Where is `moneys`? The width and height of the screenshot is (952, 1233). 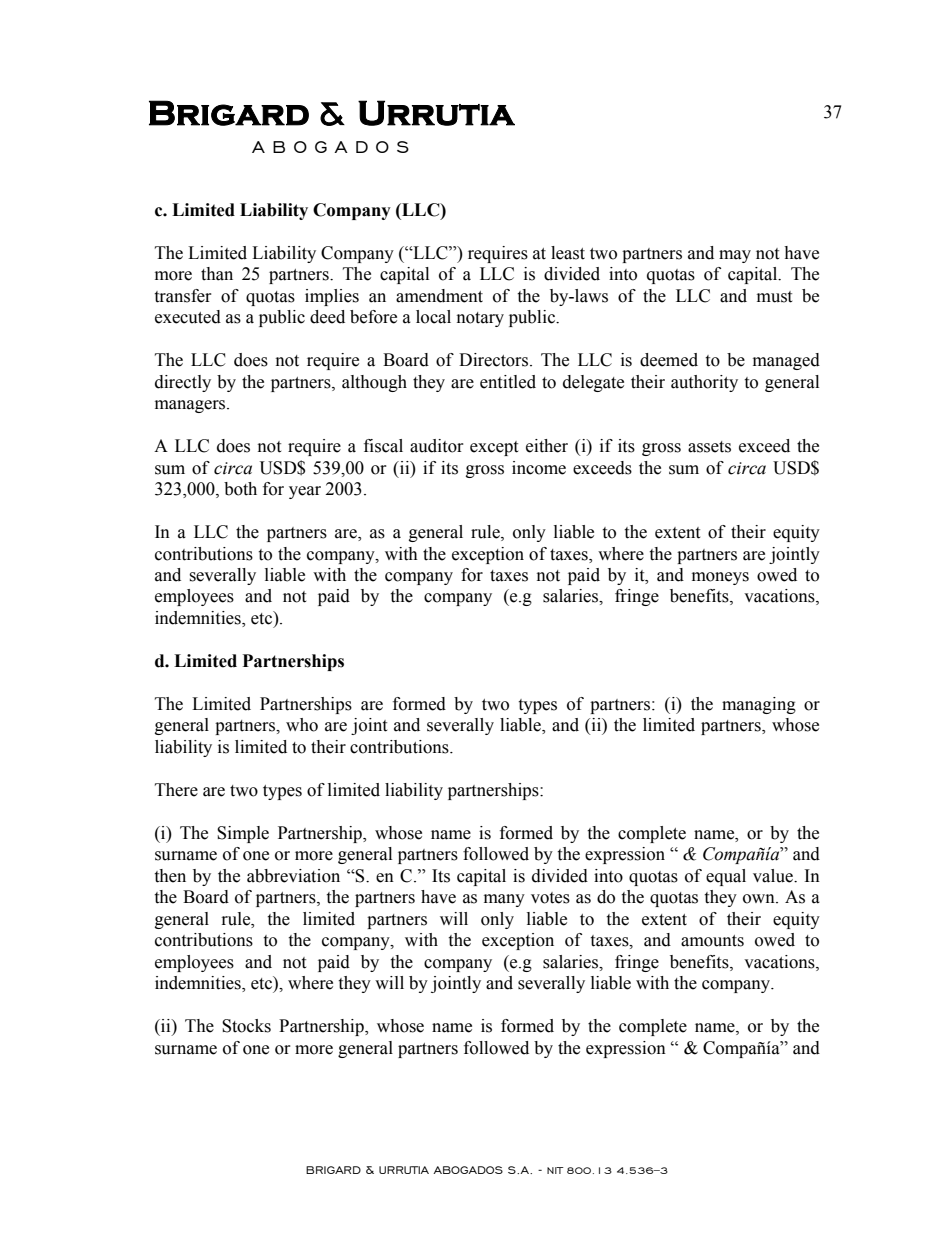
moneys is located at coordinates (720, 578).
